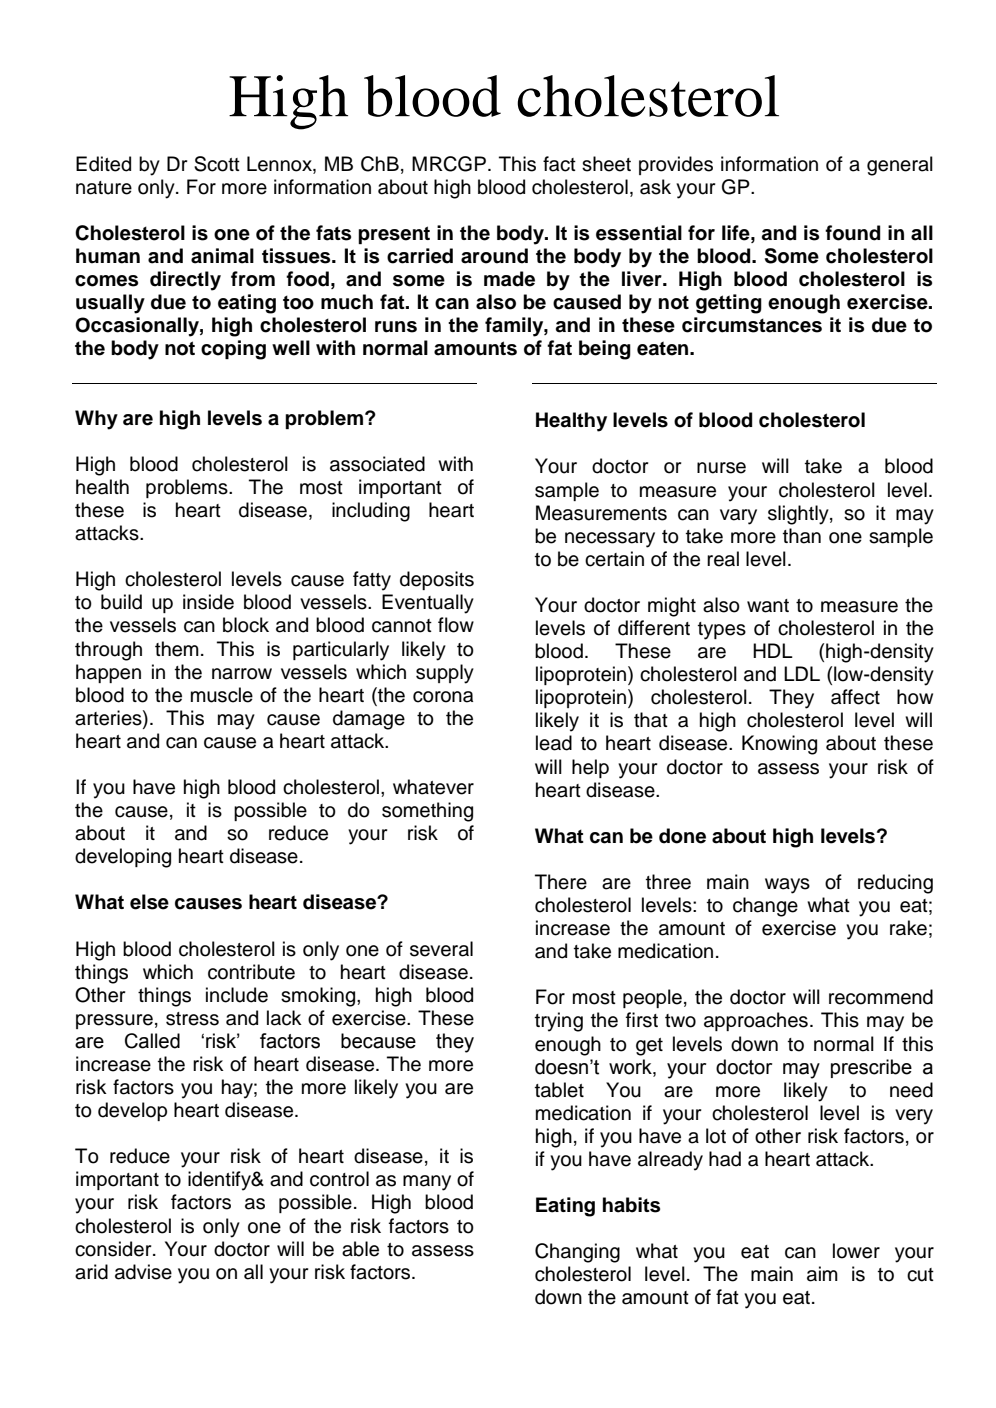 This screenshot has width=996, height=1408. Describe the element at coordinates (143, 1272) in the screenshot. I see `advise` at that location.
